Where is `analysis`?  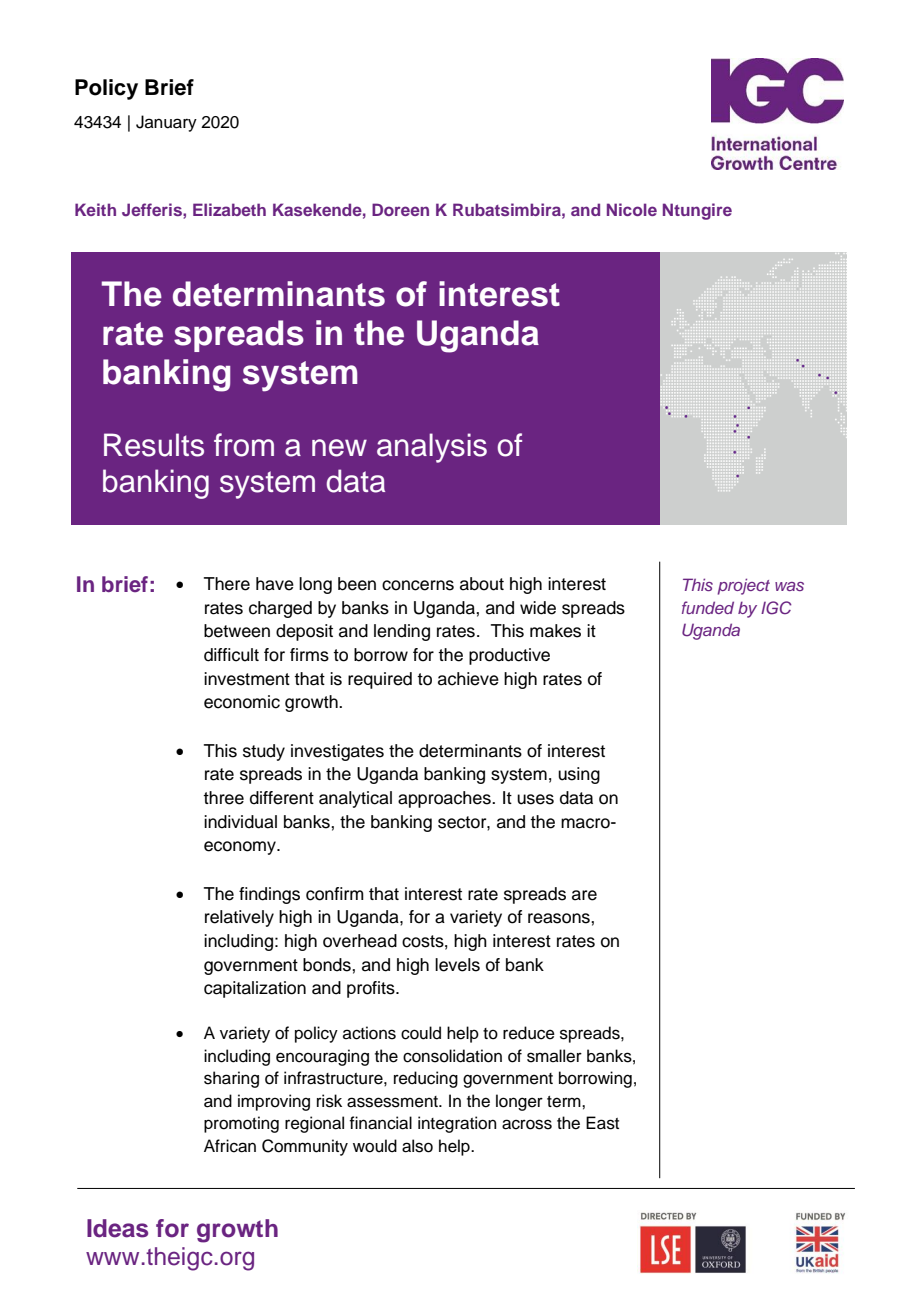
analysis is located at coordinates (432, 448).
